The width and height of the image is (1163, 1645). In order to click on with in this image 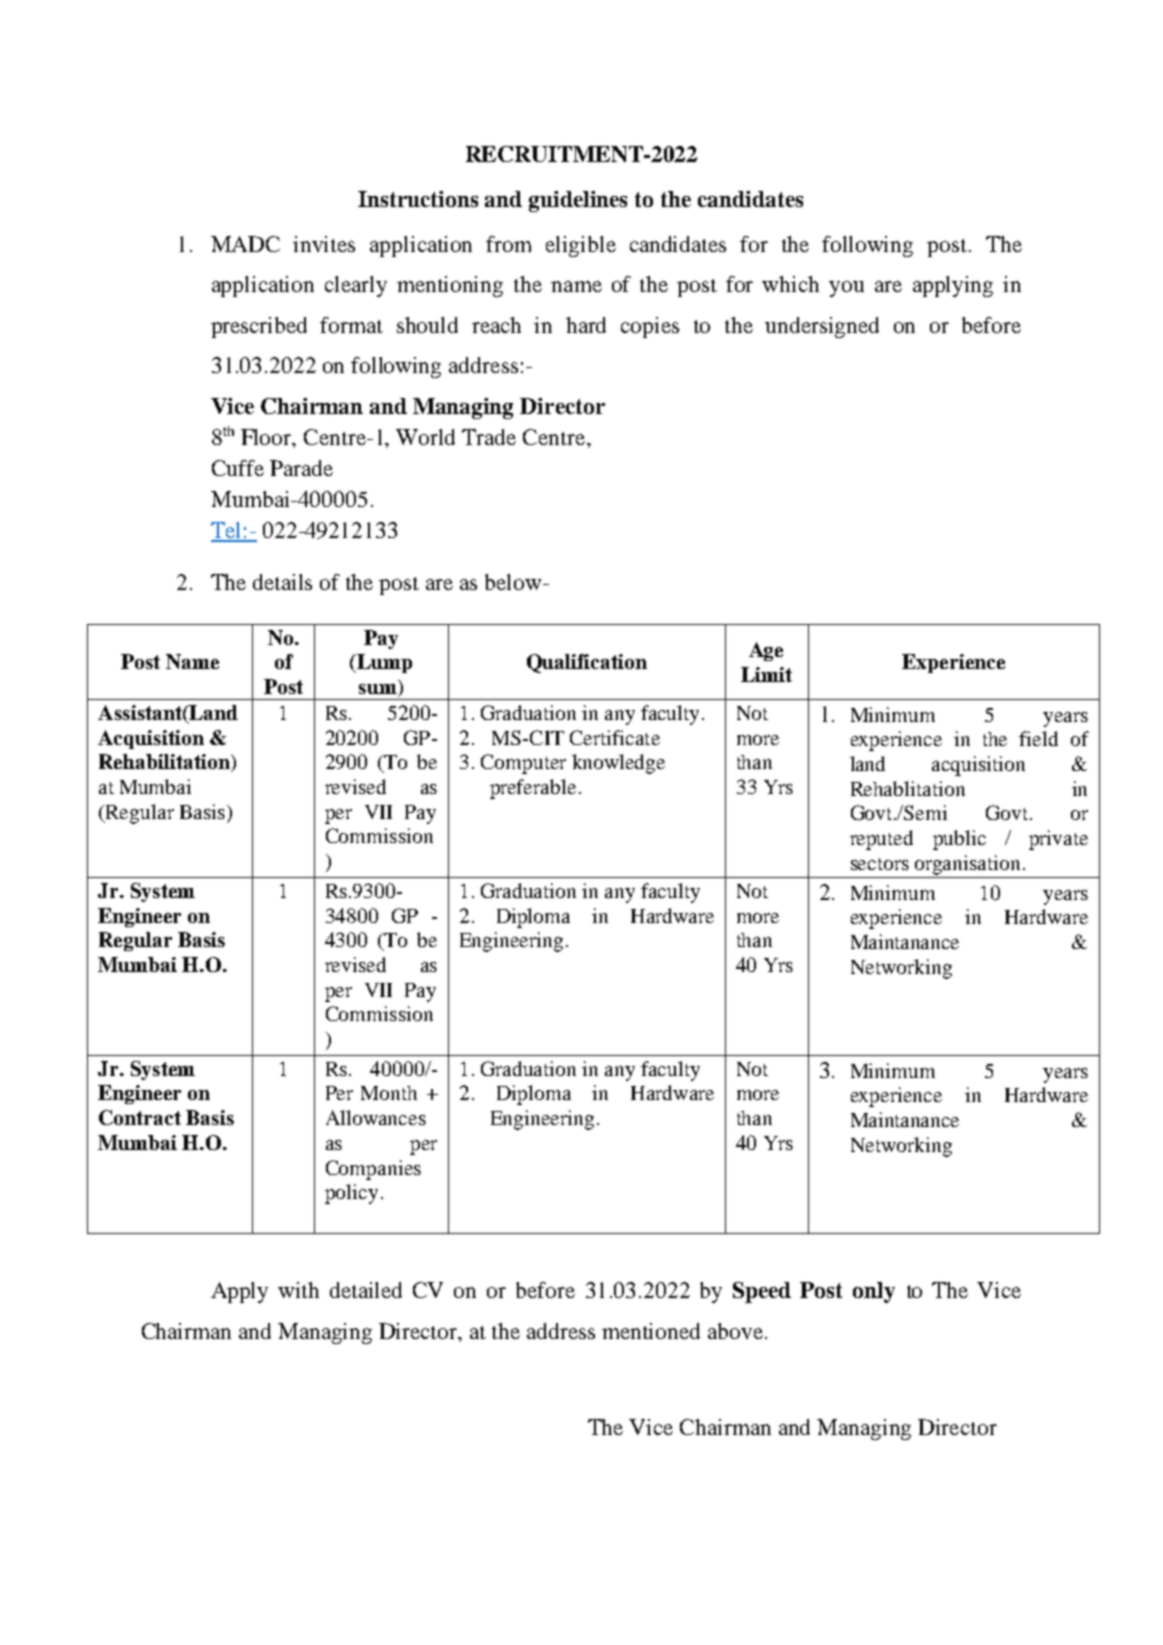, I will do `click(298, 1290)`.
